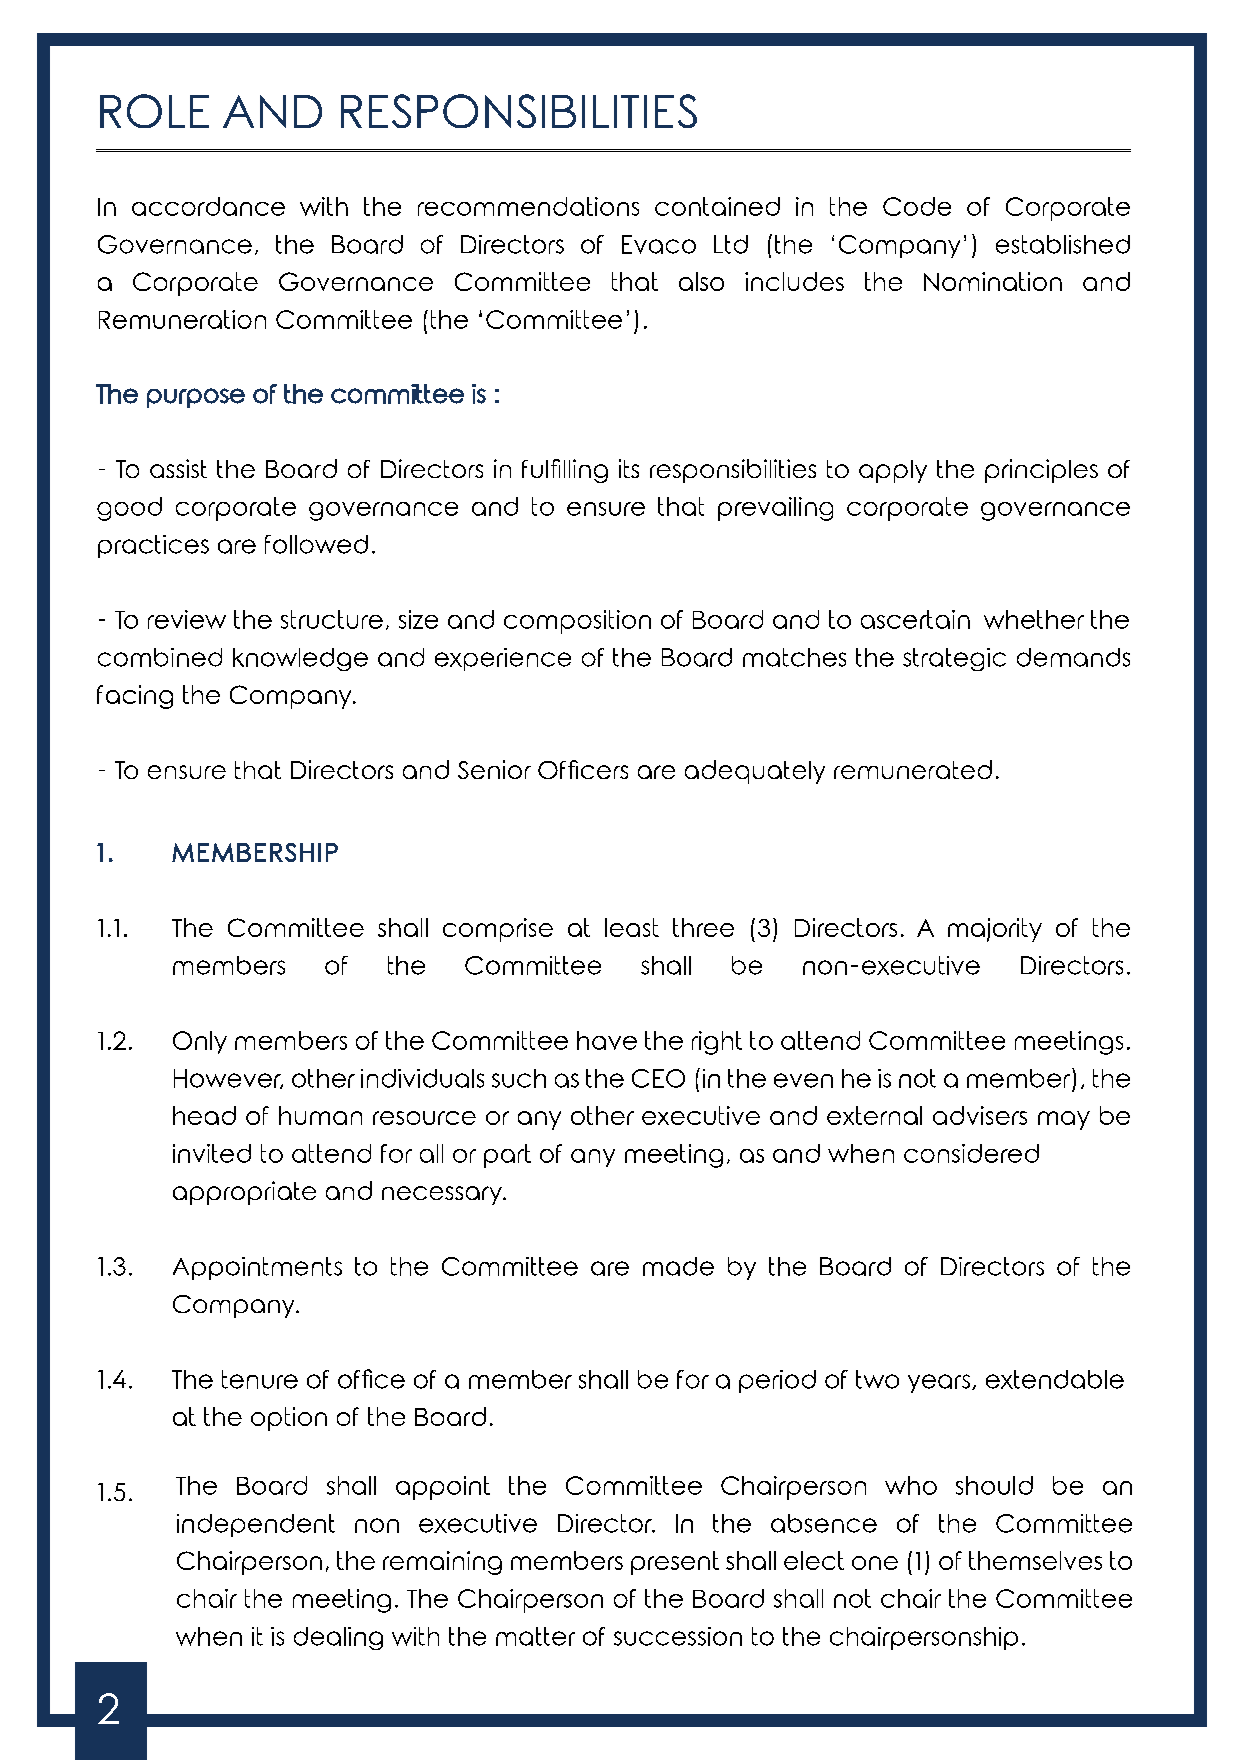  Describe the element at coordinates (208, 206) in the document. I see `accordance` at that location.
